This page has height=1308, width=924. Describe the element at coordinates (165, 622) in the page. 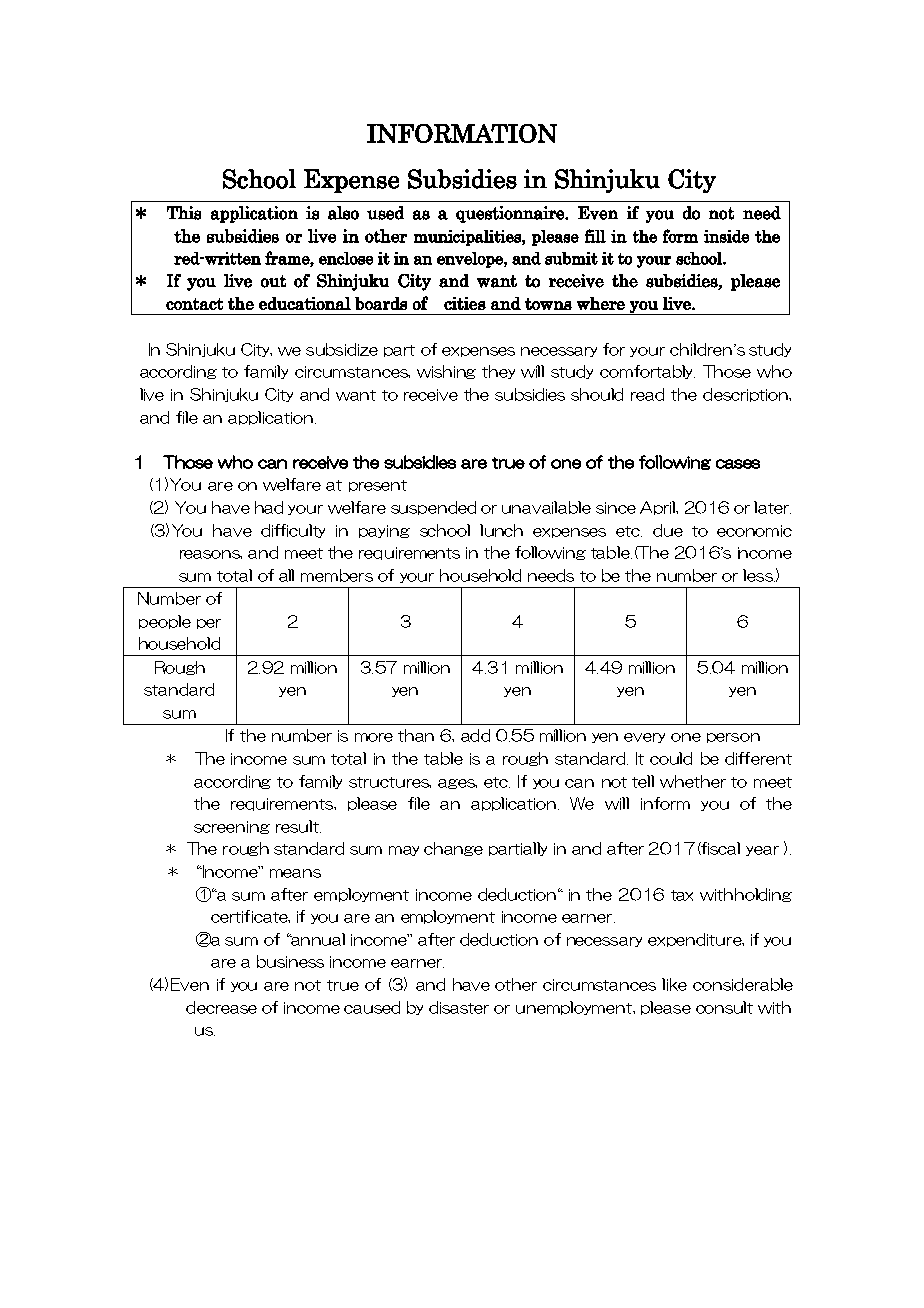

I see `people` at that location.
